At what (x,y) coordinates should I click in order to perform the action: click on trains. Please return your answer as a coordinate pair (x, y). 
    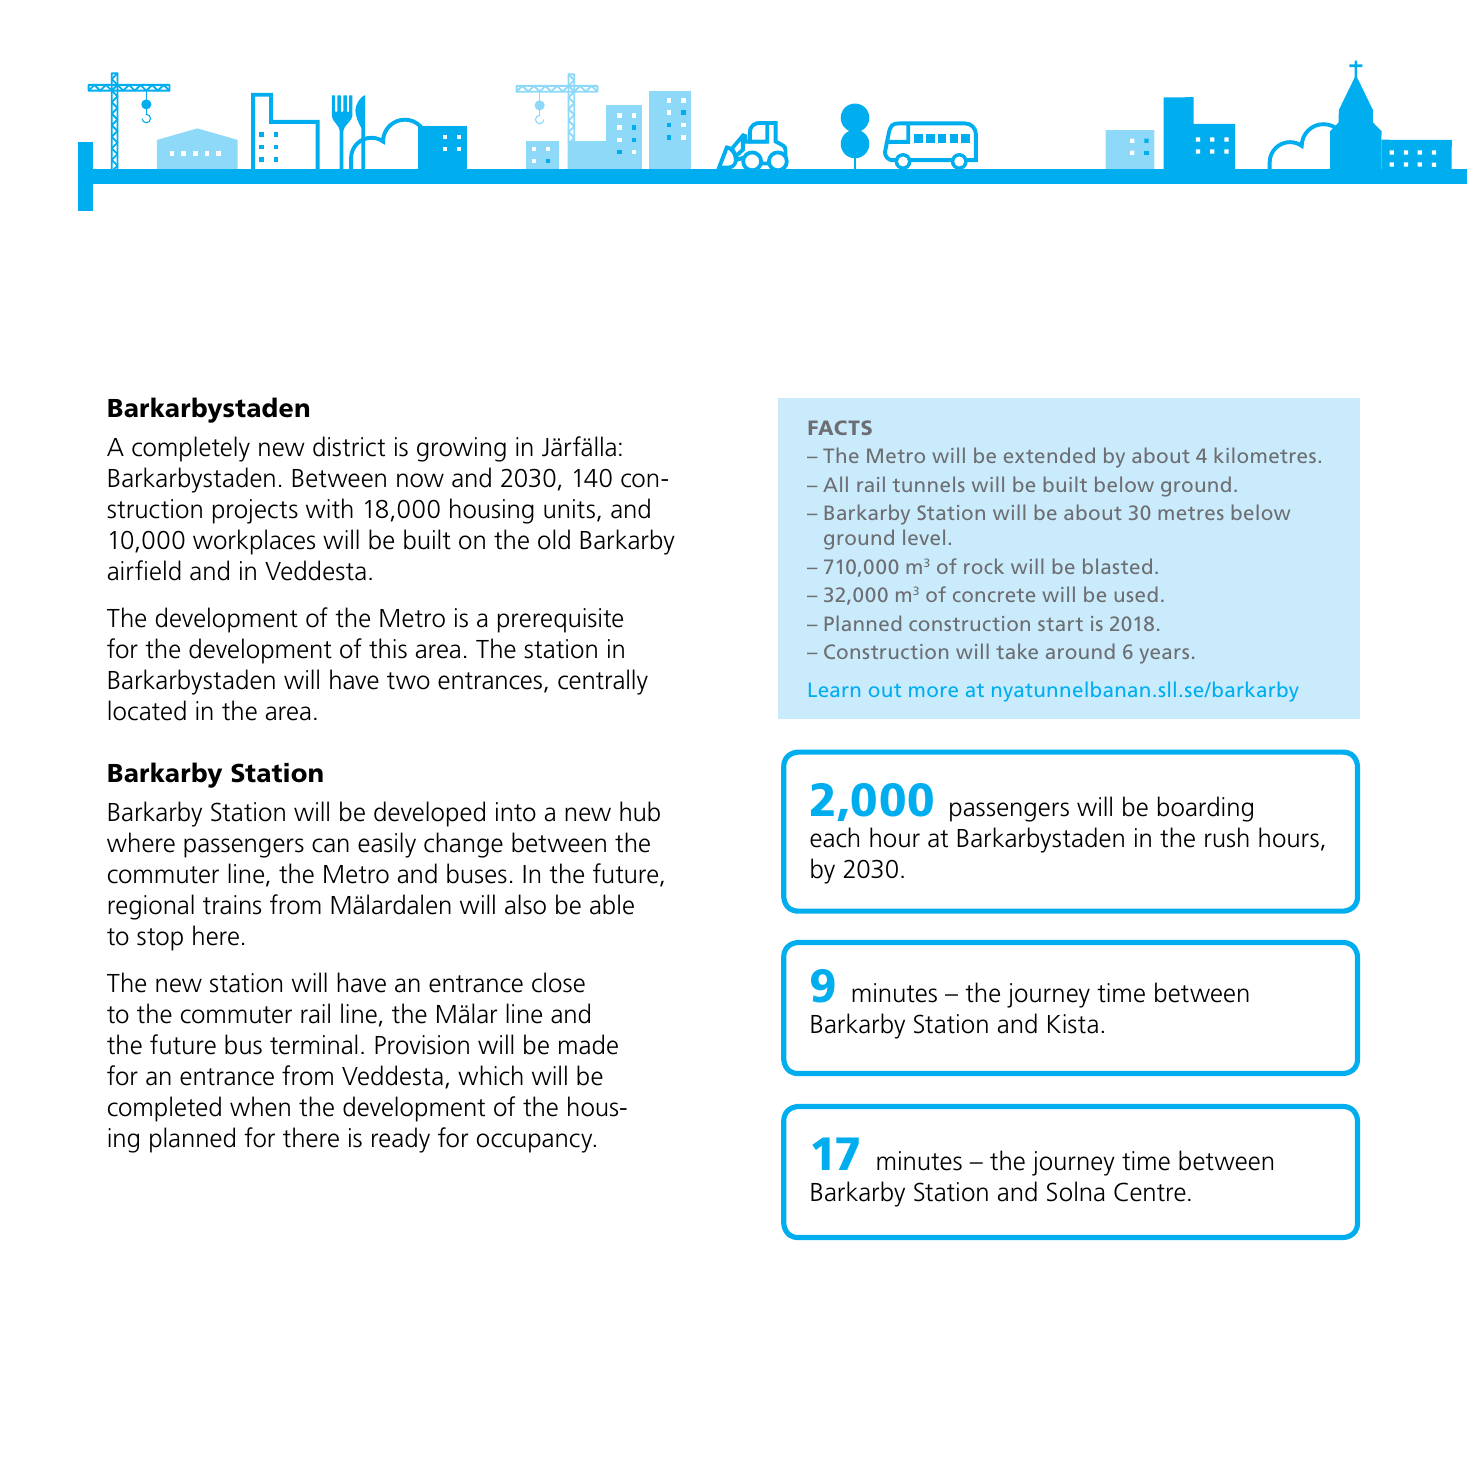
    Looking at the image, I should click on (232, 905).
